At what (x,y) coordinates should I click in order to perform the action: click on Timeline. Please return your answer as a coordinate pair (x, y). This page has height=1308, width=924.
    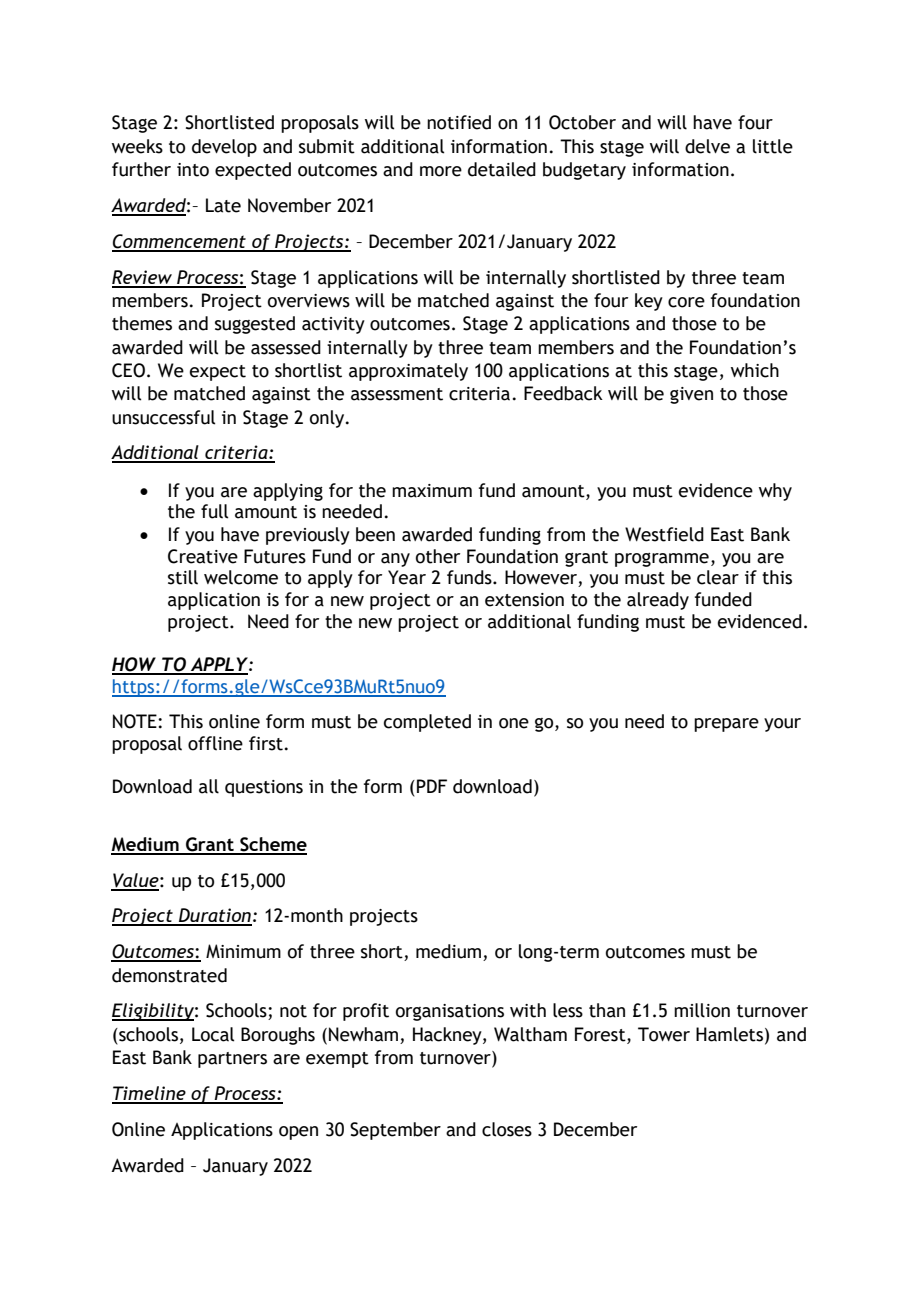
    Looking at the image, I should click on (150, 1094).
